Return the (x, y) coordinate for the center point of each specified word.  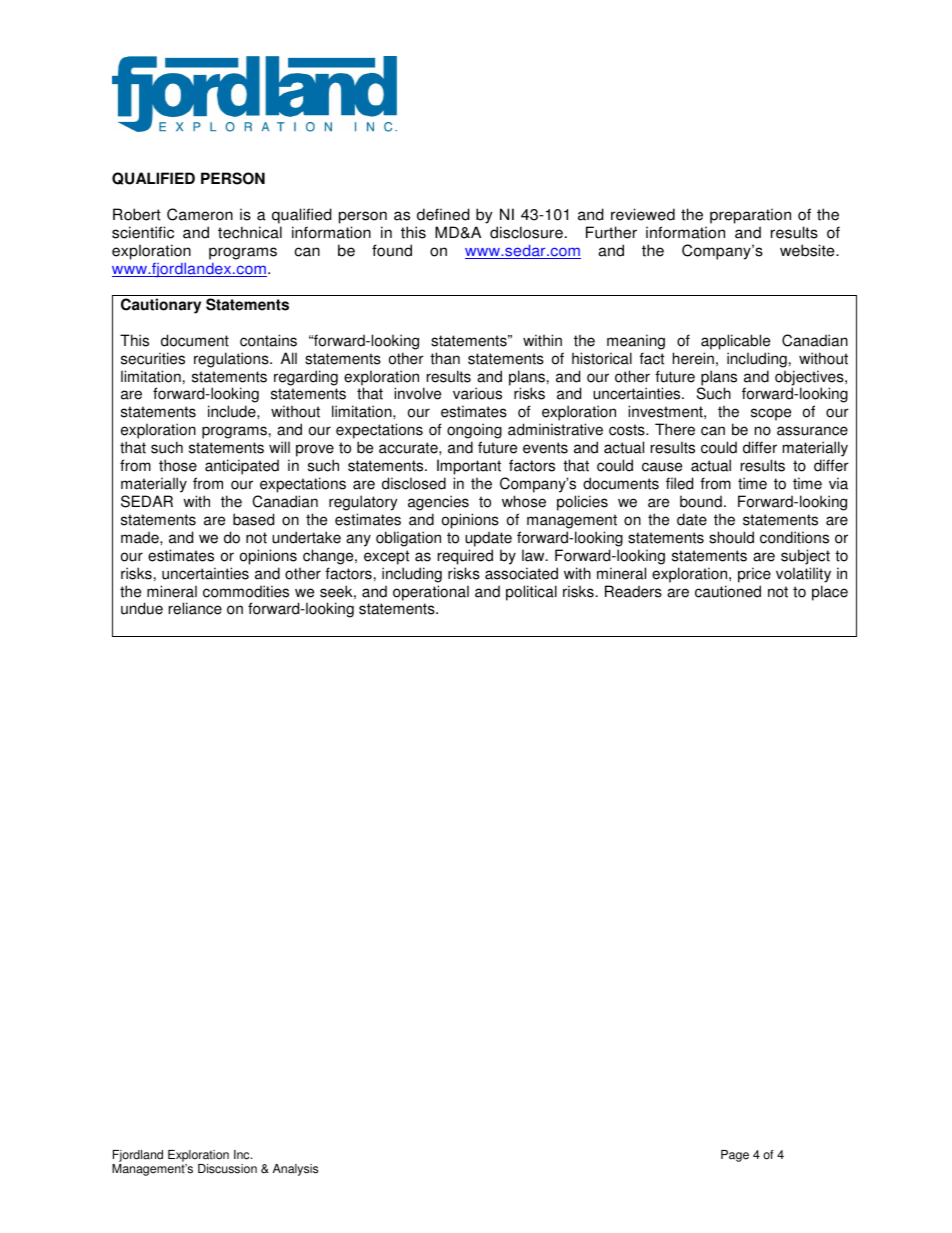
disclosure (526, 232)
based (253, 519)
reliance (195, 608)
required (465, 557)
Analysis (295, 1170)
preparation (750, 216)
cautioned (728, 591)
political (531, 593)
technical (250, 232)
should (731, 537)
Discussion (227, 1169)
